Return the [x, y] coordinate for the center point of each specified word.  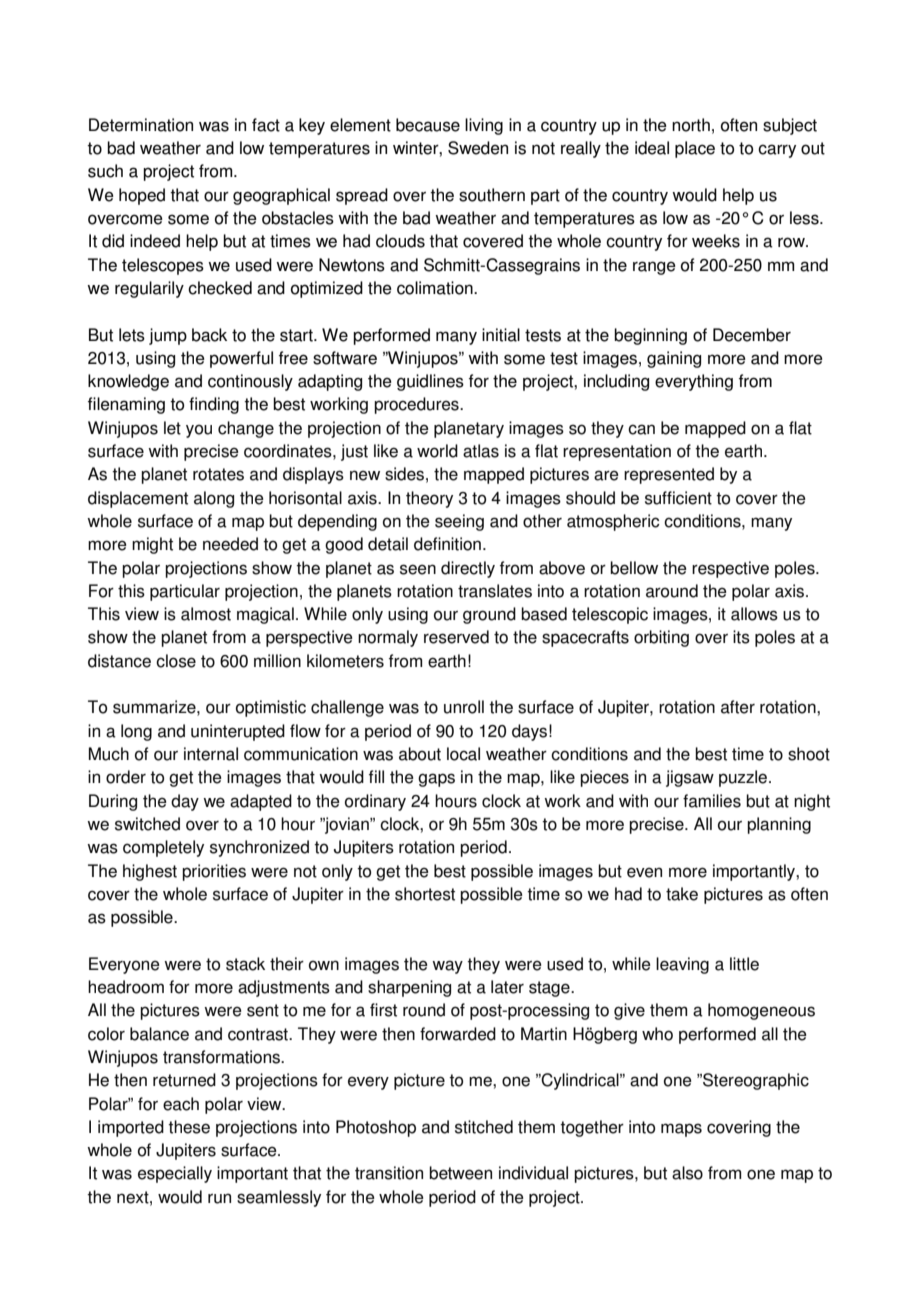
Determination [141, 125]
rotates [218, 474]
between [460, 1173]
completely [163, 848]
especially [175, 1174]
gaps [436, 780]
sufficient [678, 498]
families [712, 801]
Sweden [478, 148]
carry [777, 151]
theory [429, 499]
